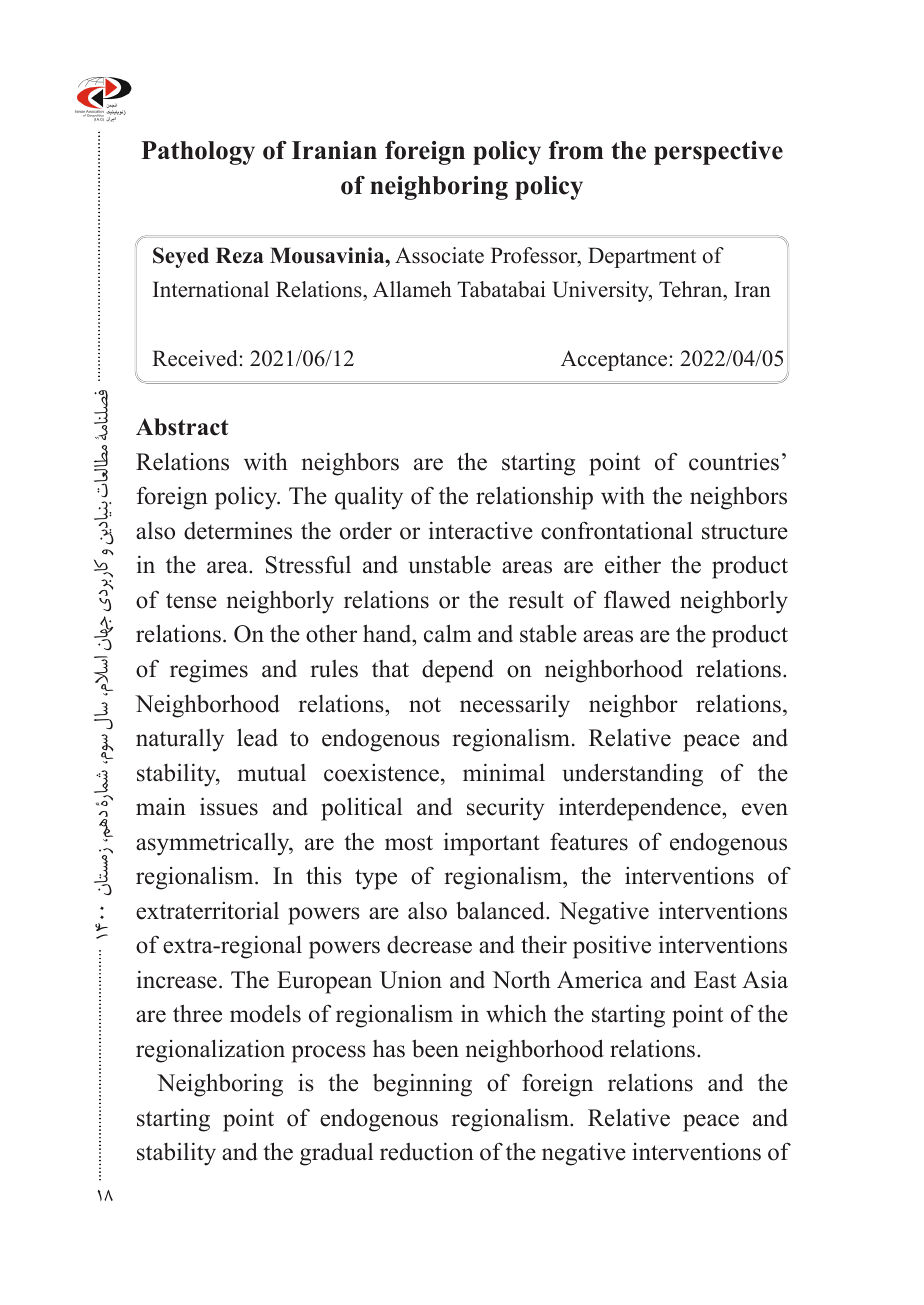  What do you see at coordinates (612, 947) in the document?
I see `positive` at bounding box center [612, 947].
